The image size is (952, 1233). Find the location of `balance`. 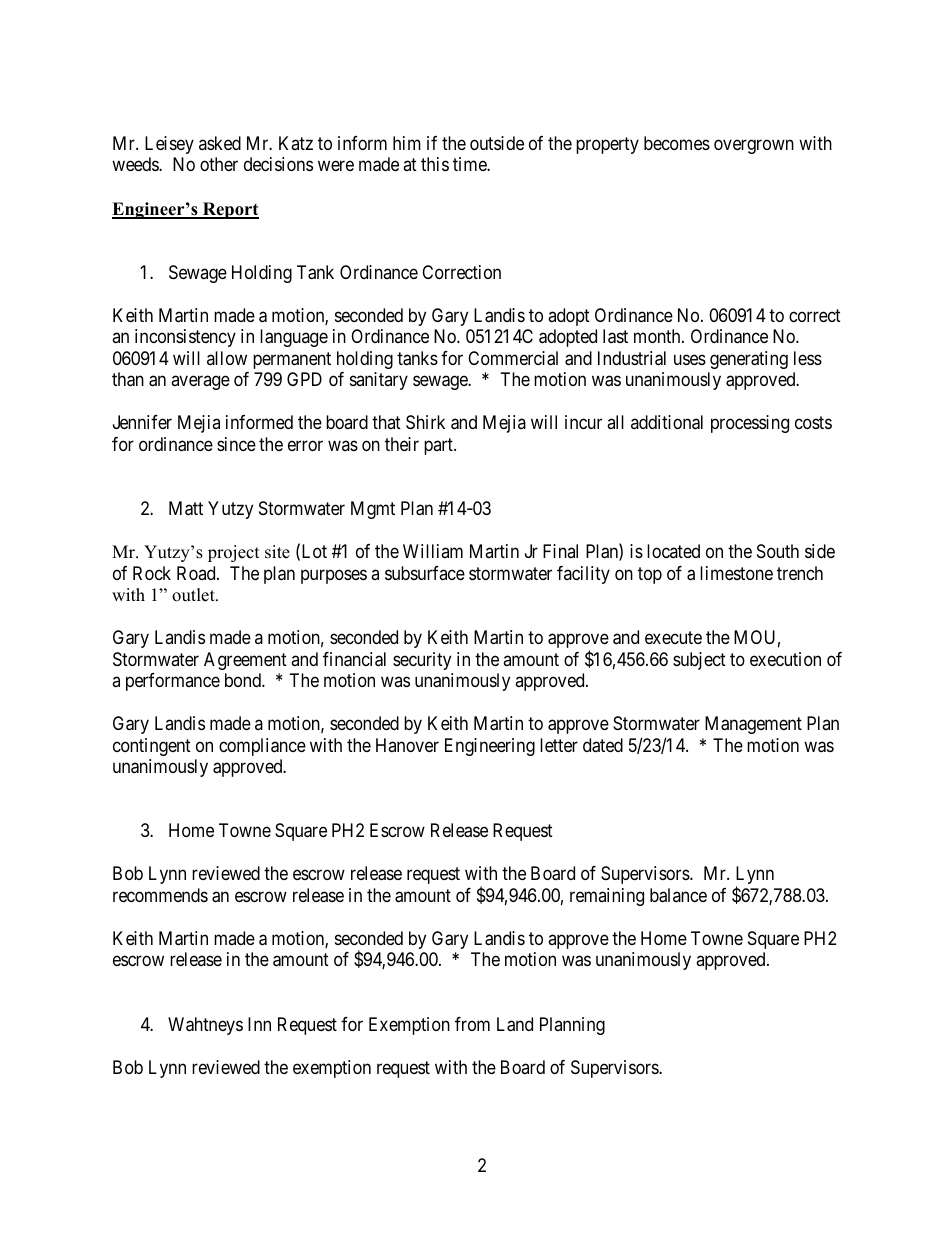

balance is located at coordinates (678, 895).
